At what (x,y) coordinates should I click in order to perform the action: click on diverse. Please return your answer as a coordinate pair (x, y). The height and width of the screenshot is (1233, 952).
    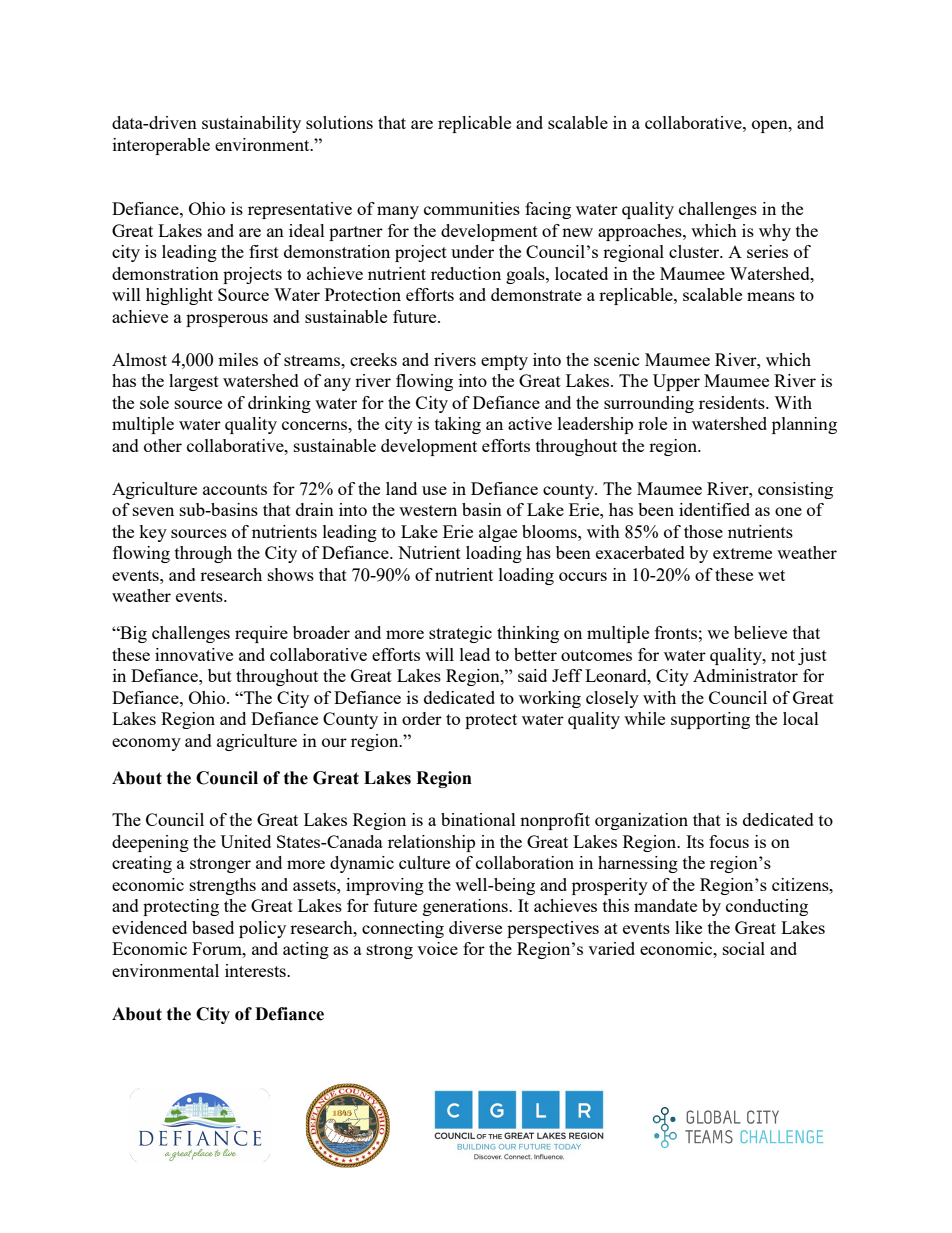
    Looking at the image, I should click on (475, 927).
